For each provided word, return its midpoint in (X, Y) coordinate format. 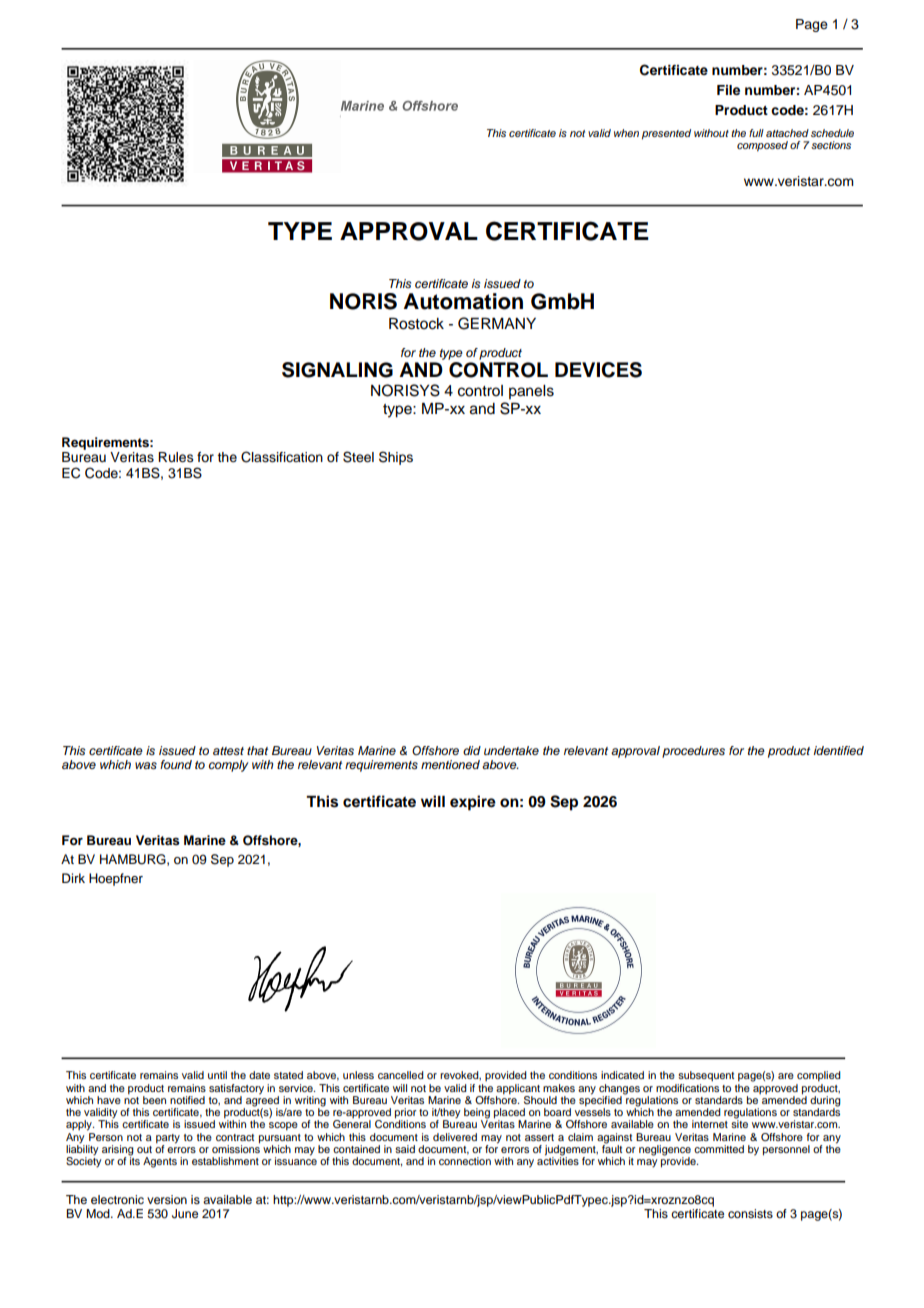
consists (750, 1213)
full (756, 133)
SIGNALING (337, 370)
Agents (160, 1162)
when (626, 133)
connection (465, 1161)
